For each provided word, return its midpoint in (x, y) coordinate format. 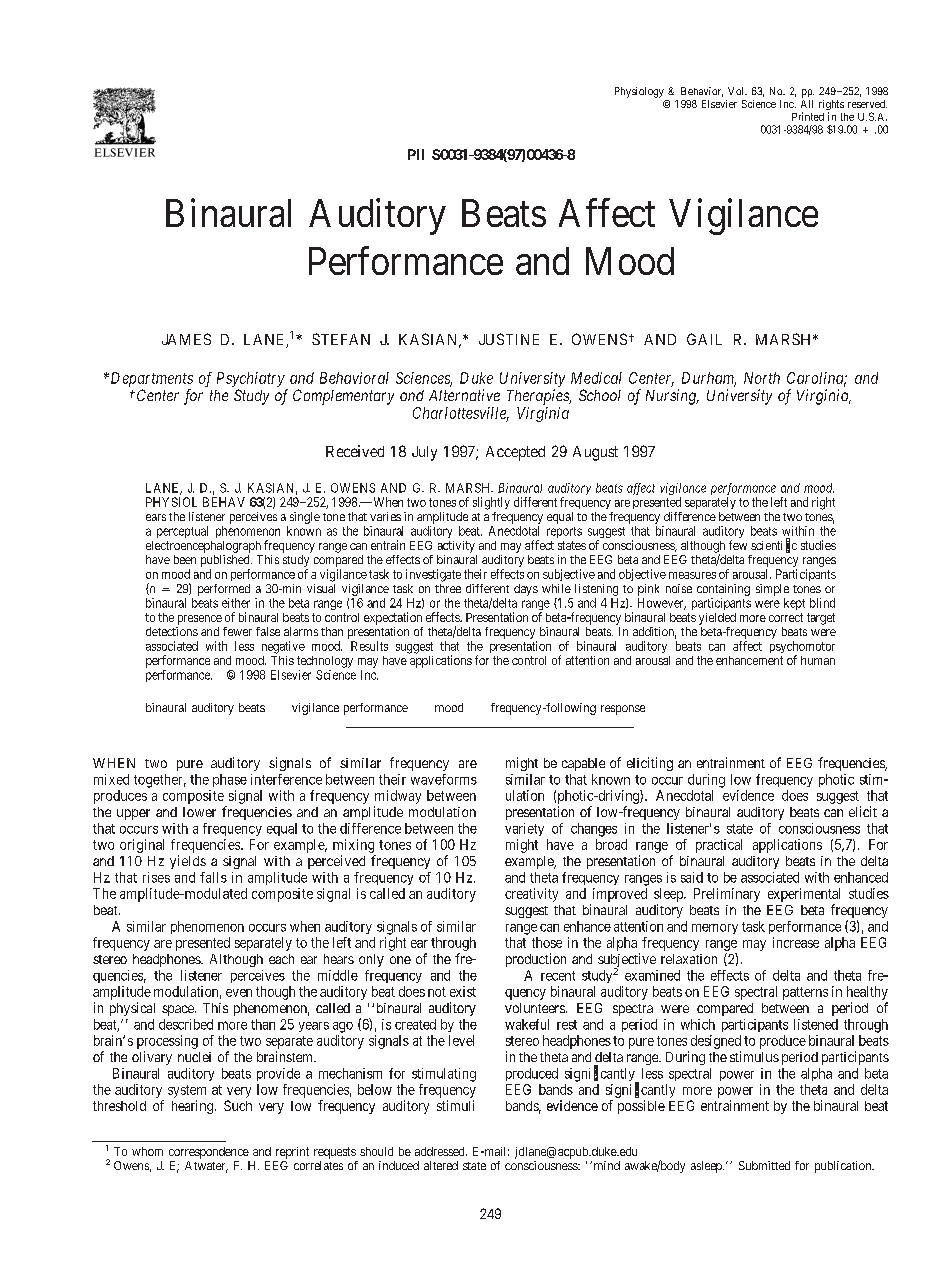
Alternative (464, 395)
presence (200, 620)
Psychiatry (251, 379)
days (526, 590)
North (762, 378)
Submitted (764, 1165)
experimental (804, 895)
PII (416, 154)
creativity (531, 895)
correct (786, 617)
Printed (808, 116)
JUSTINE (509, 339)
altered (441, 1165)
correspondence (209, 1153)
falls (213, 877)
